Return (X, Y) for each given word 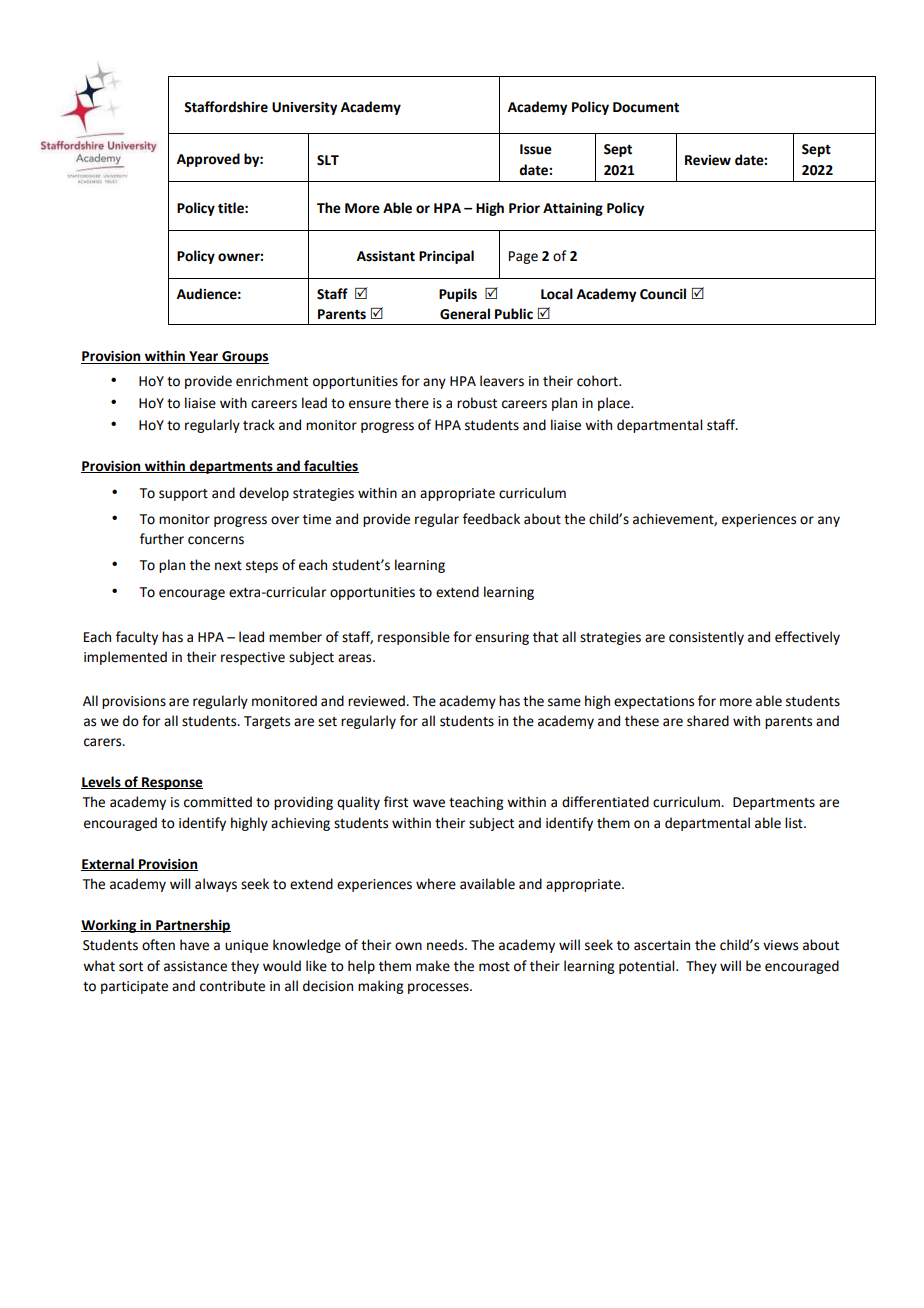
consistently (706, 638)
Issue (536, 149)
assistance (195, 966)
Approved (208, 160)
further (162, 539)
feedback (491, 519)
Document (646, 107)
